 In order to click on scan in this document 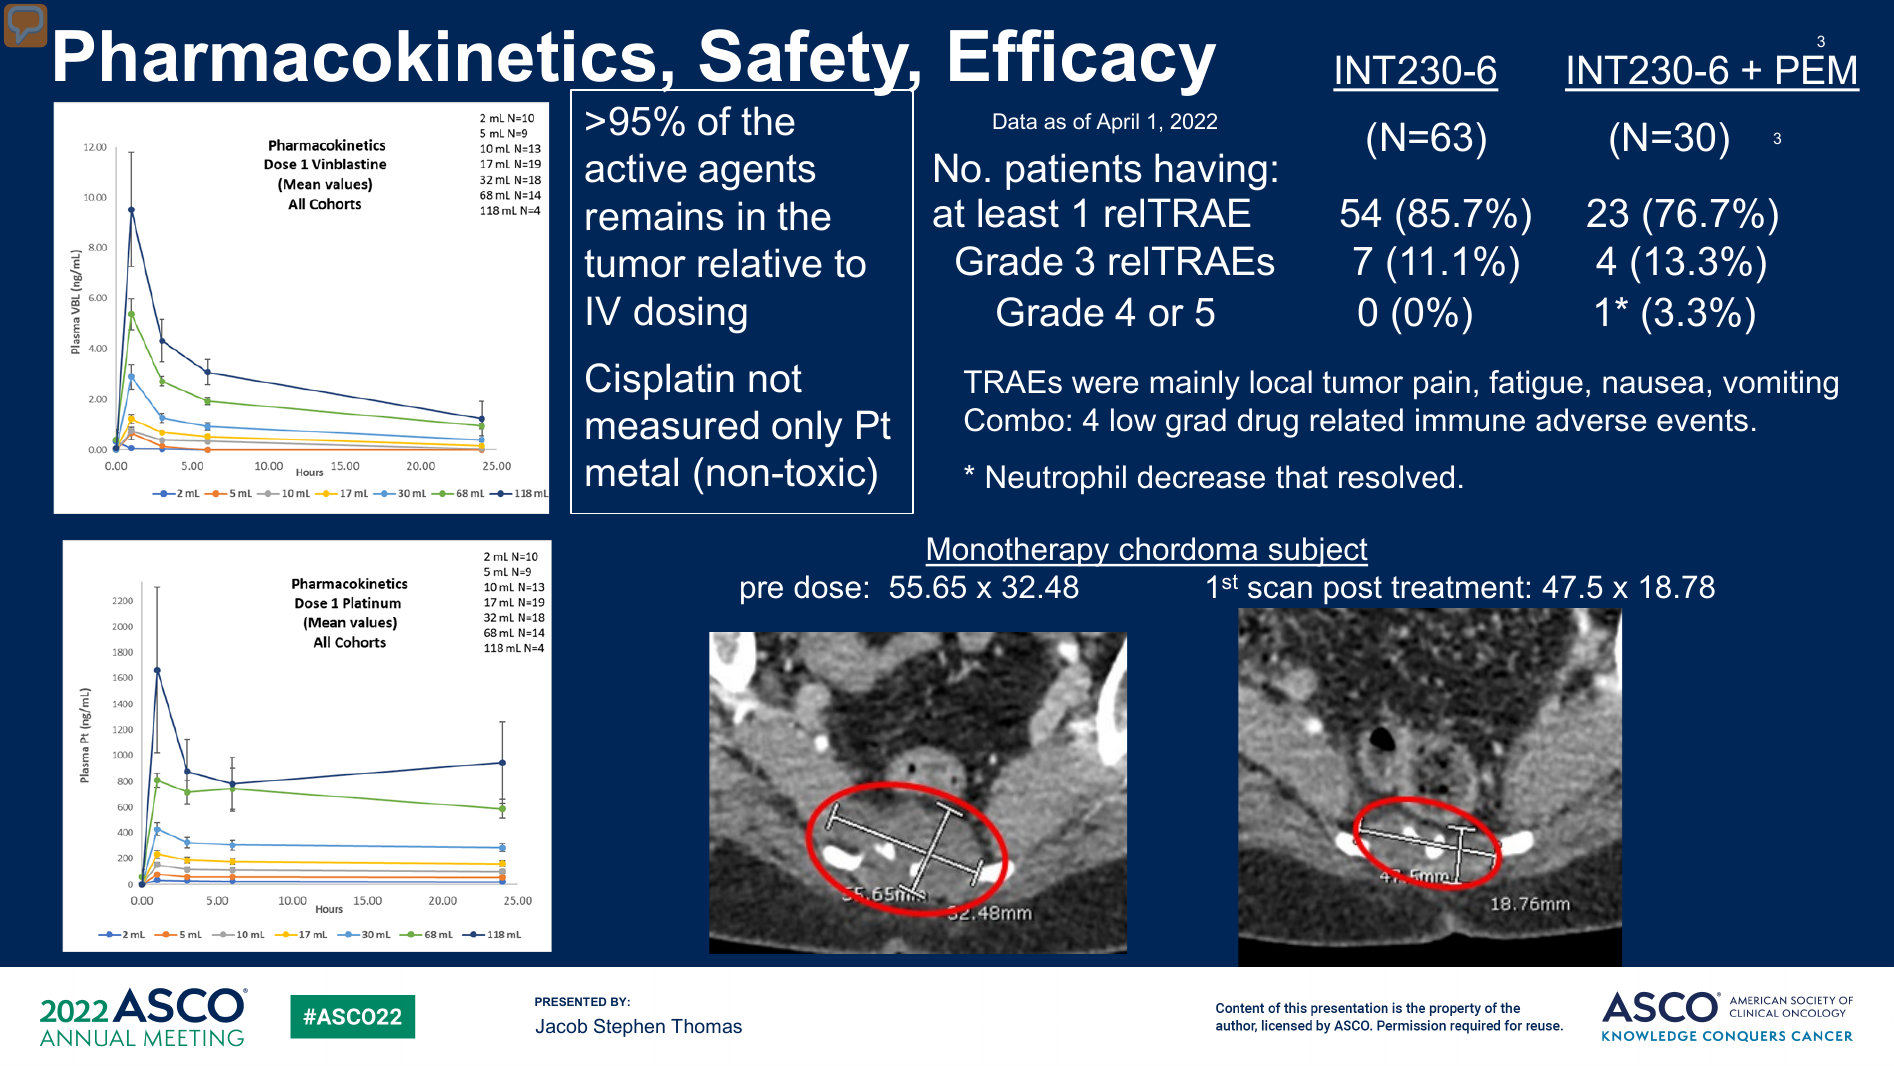, I will do `click(1280, 590)`.
